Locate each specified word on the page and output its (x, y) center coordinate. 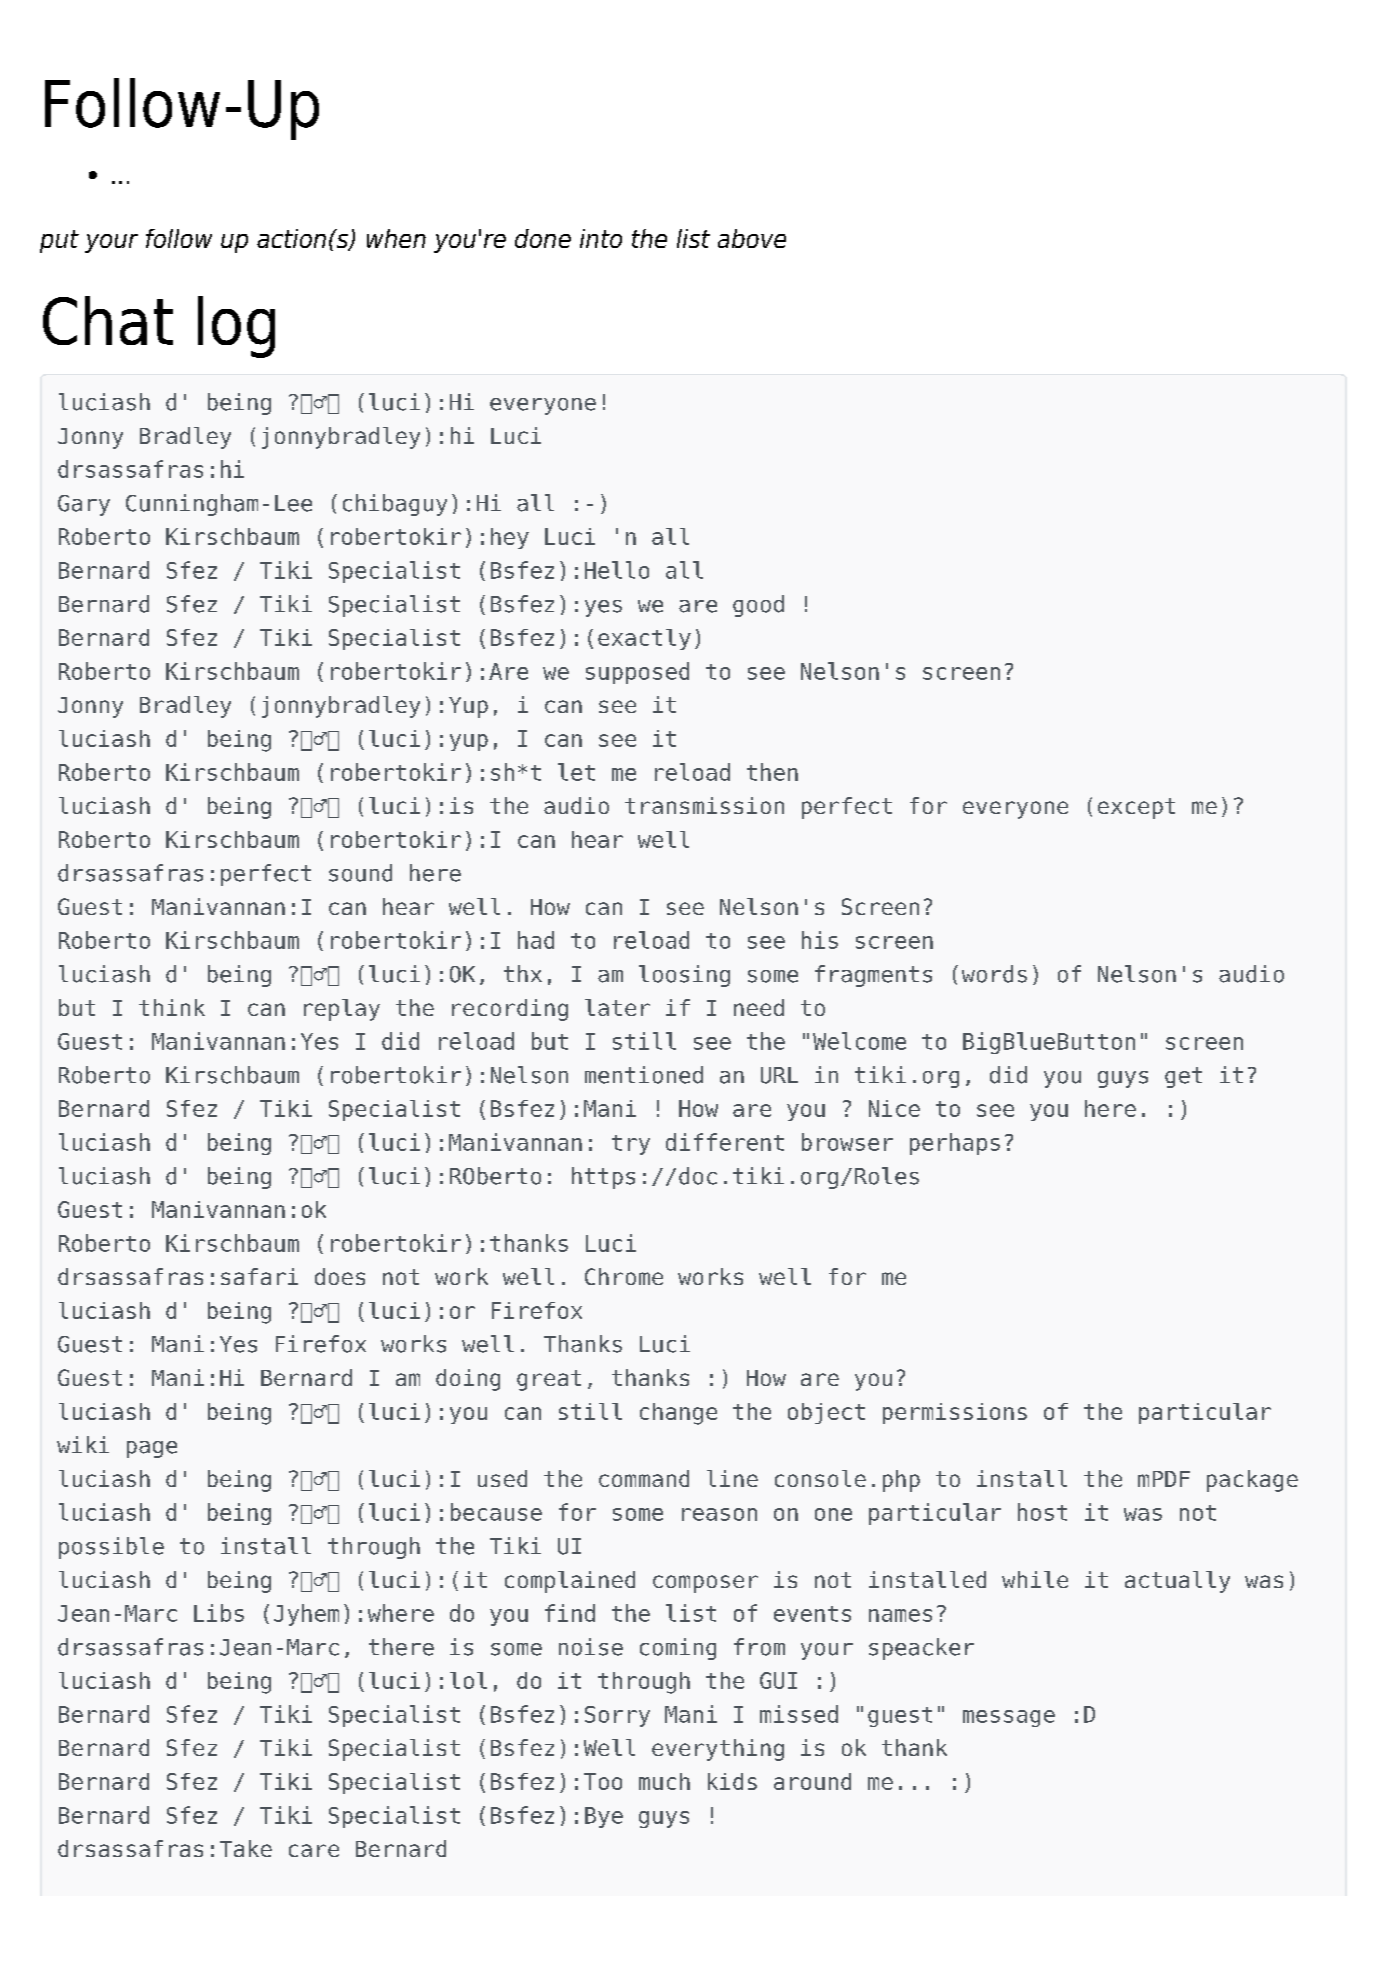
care (314, 1850)
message (1009, 1718)
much (664, 1781)
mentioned (644, 1075)
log (236, 327)
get (1183, 1077)
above (752, 238)
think (172, 1007)
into (601, 238)
